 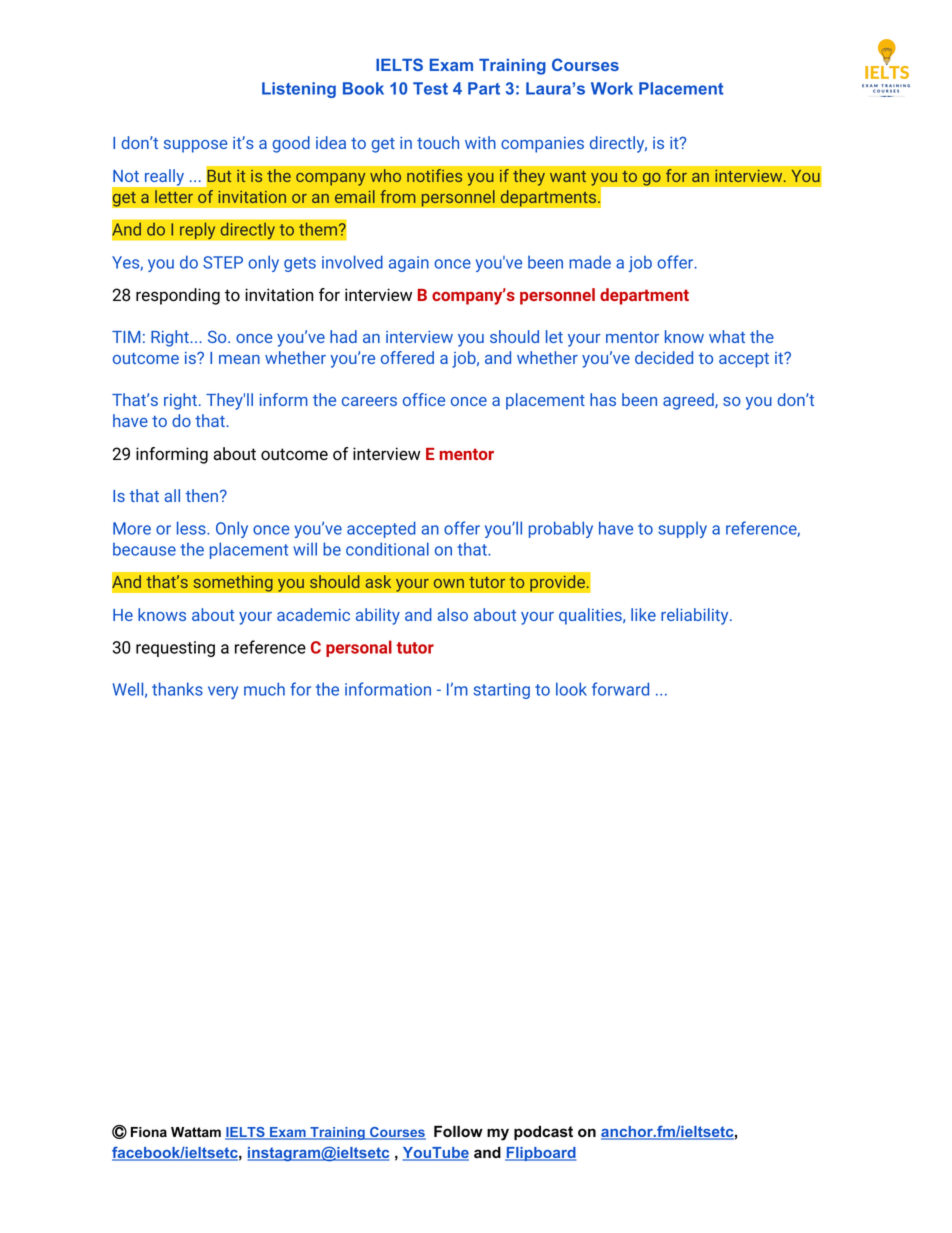 I want to click on also, so click(x=452, y=614).
